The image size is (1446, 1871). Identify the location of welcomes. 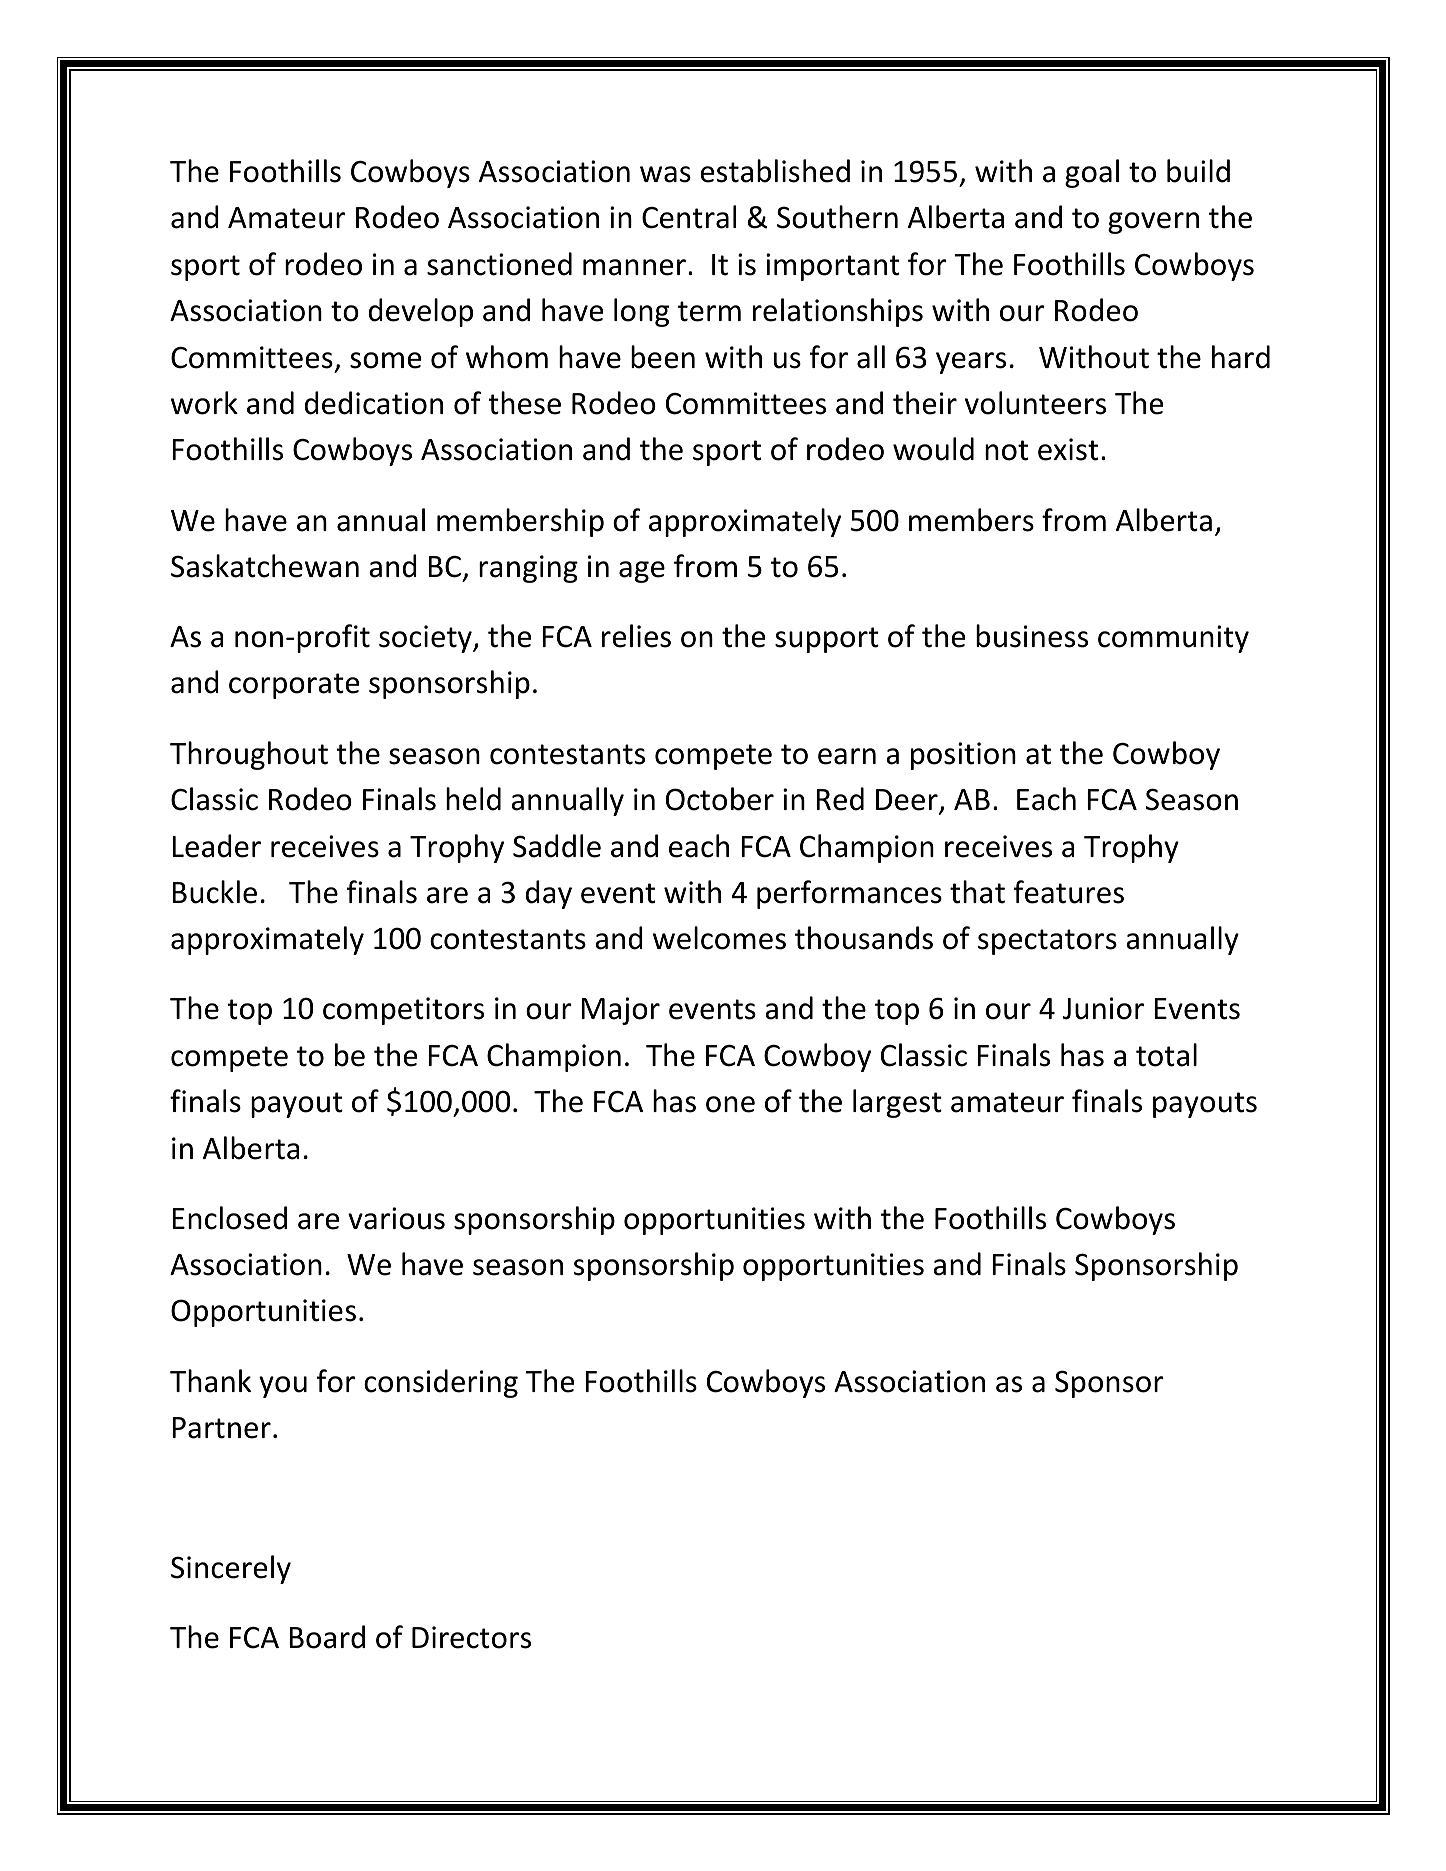
(719, 938).
